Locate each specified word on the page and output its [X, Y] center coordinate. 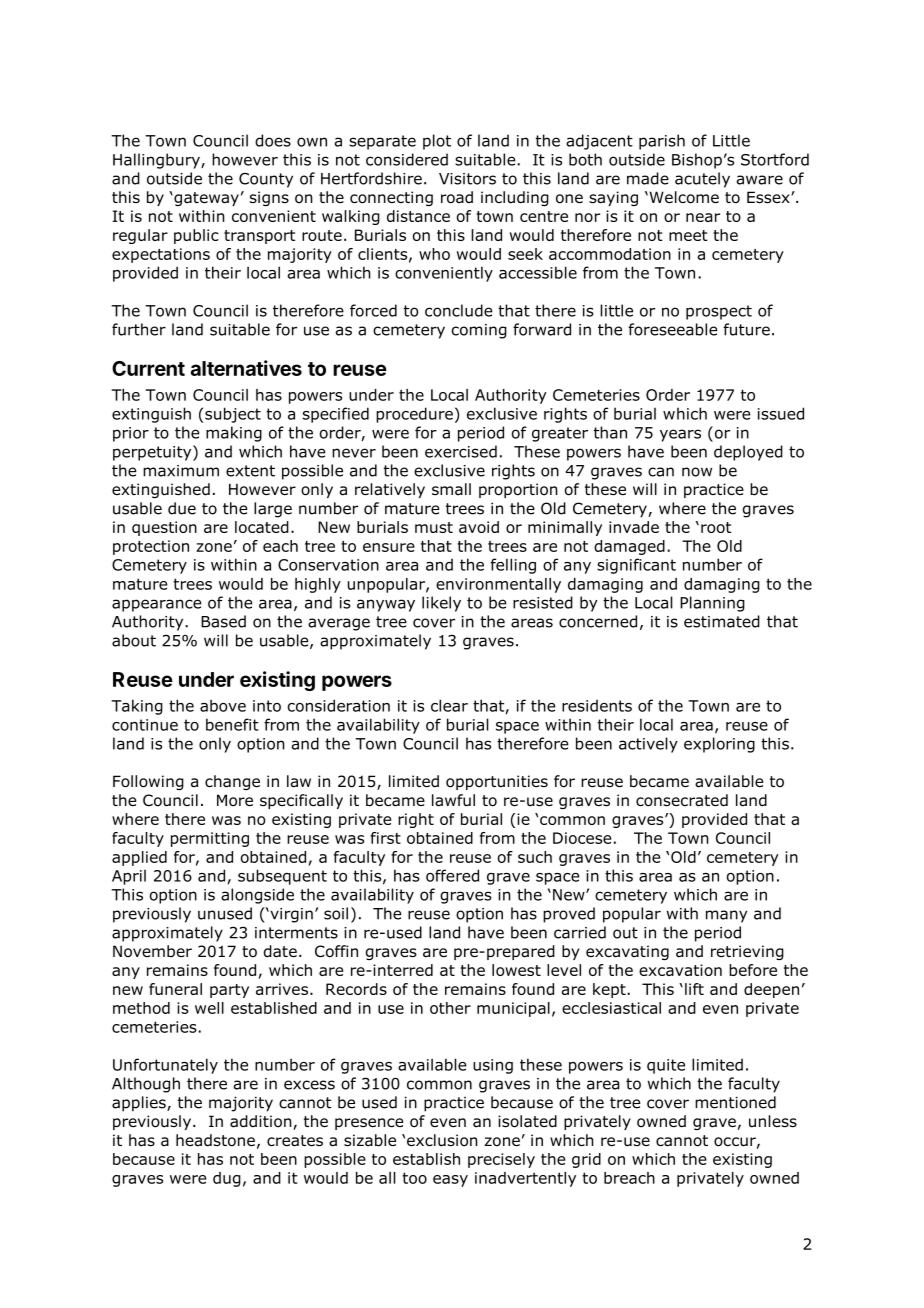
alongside [257, 896]
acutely [702, 180]
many [726, 916]
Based [223, 621]
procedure [414, 415]
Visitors [467, 179]
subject [233, 415]
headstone [215, 1140]
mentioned [735, 1102]
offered [452, 875]
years [680, 435]
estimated [722, 621]
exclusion [442, 1140]
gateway [205, 199]
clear [449, 705]
